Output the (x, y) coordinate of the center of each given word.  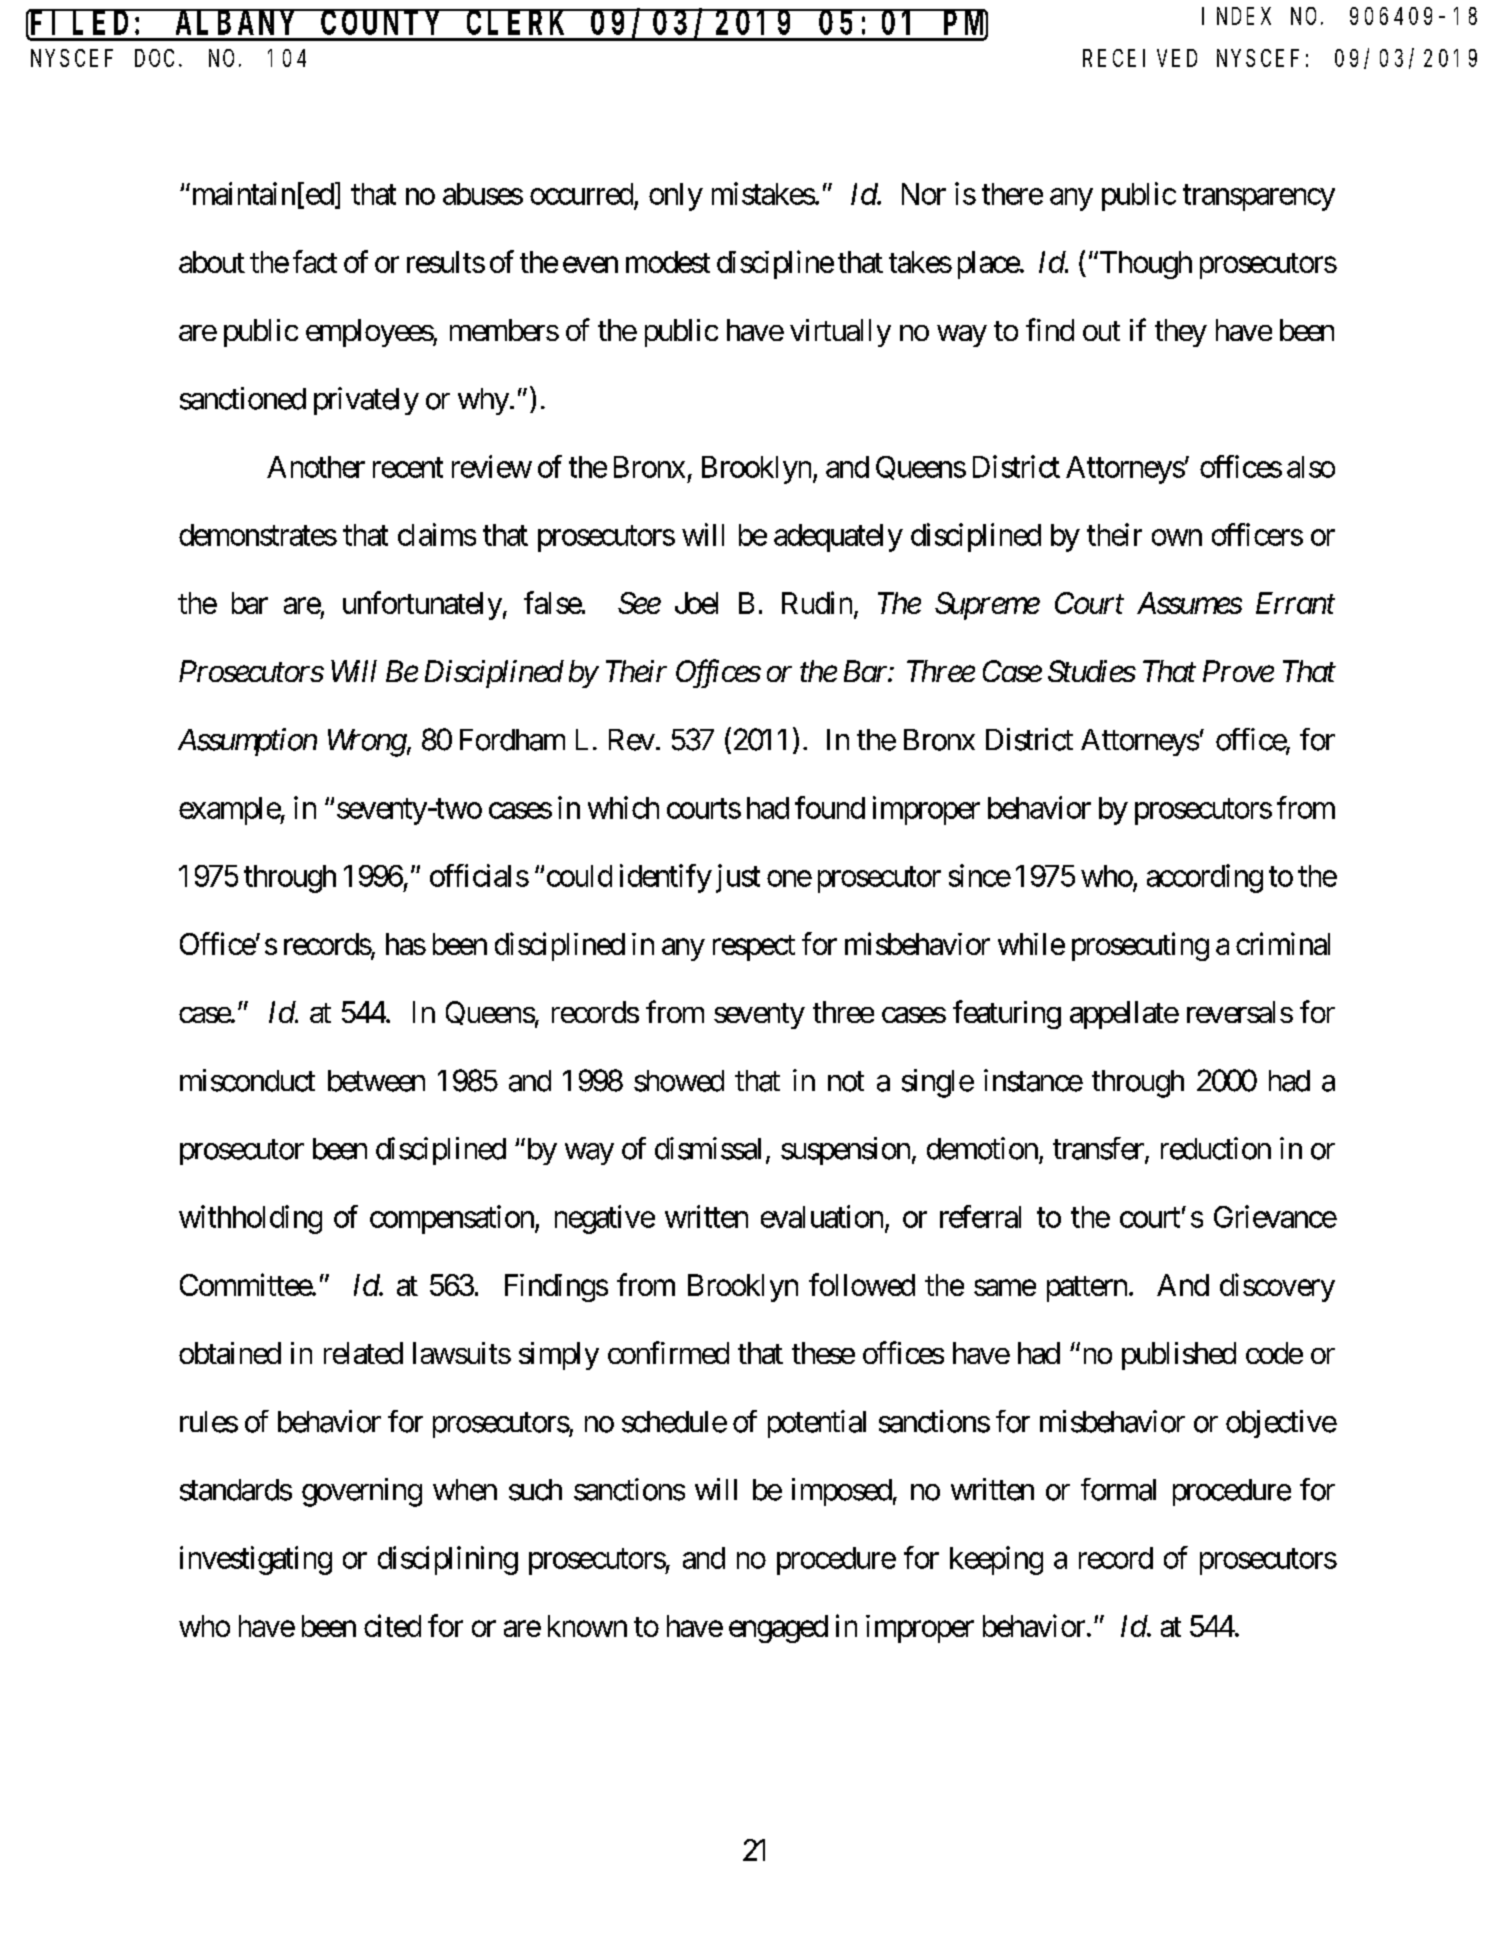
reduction (1216, 1148)
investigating (256, 1560)
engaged (778, 1629)
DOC (154, 58)
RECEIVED (1140, 58)
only (676, 197)
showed (679, 1081)
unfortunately (422, 605)
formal (1118, 1489)
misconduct (247, 1080)
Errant (1295, 603)
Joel (696, 603)
